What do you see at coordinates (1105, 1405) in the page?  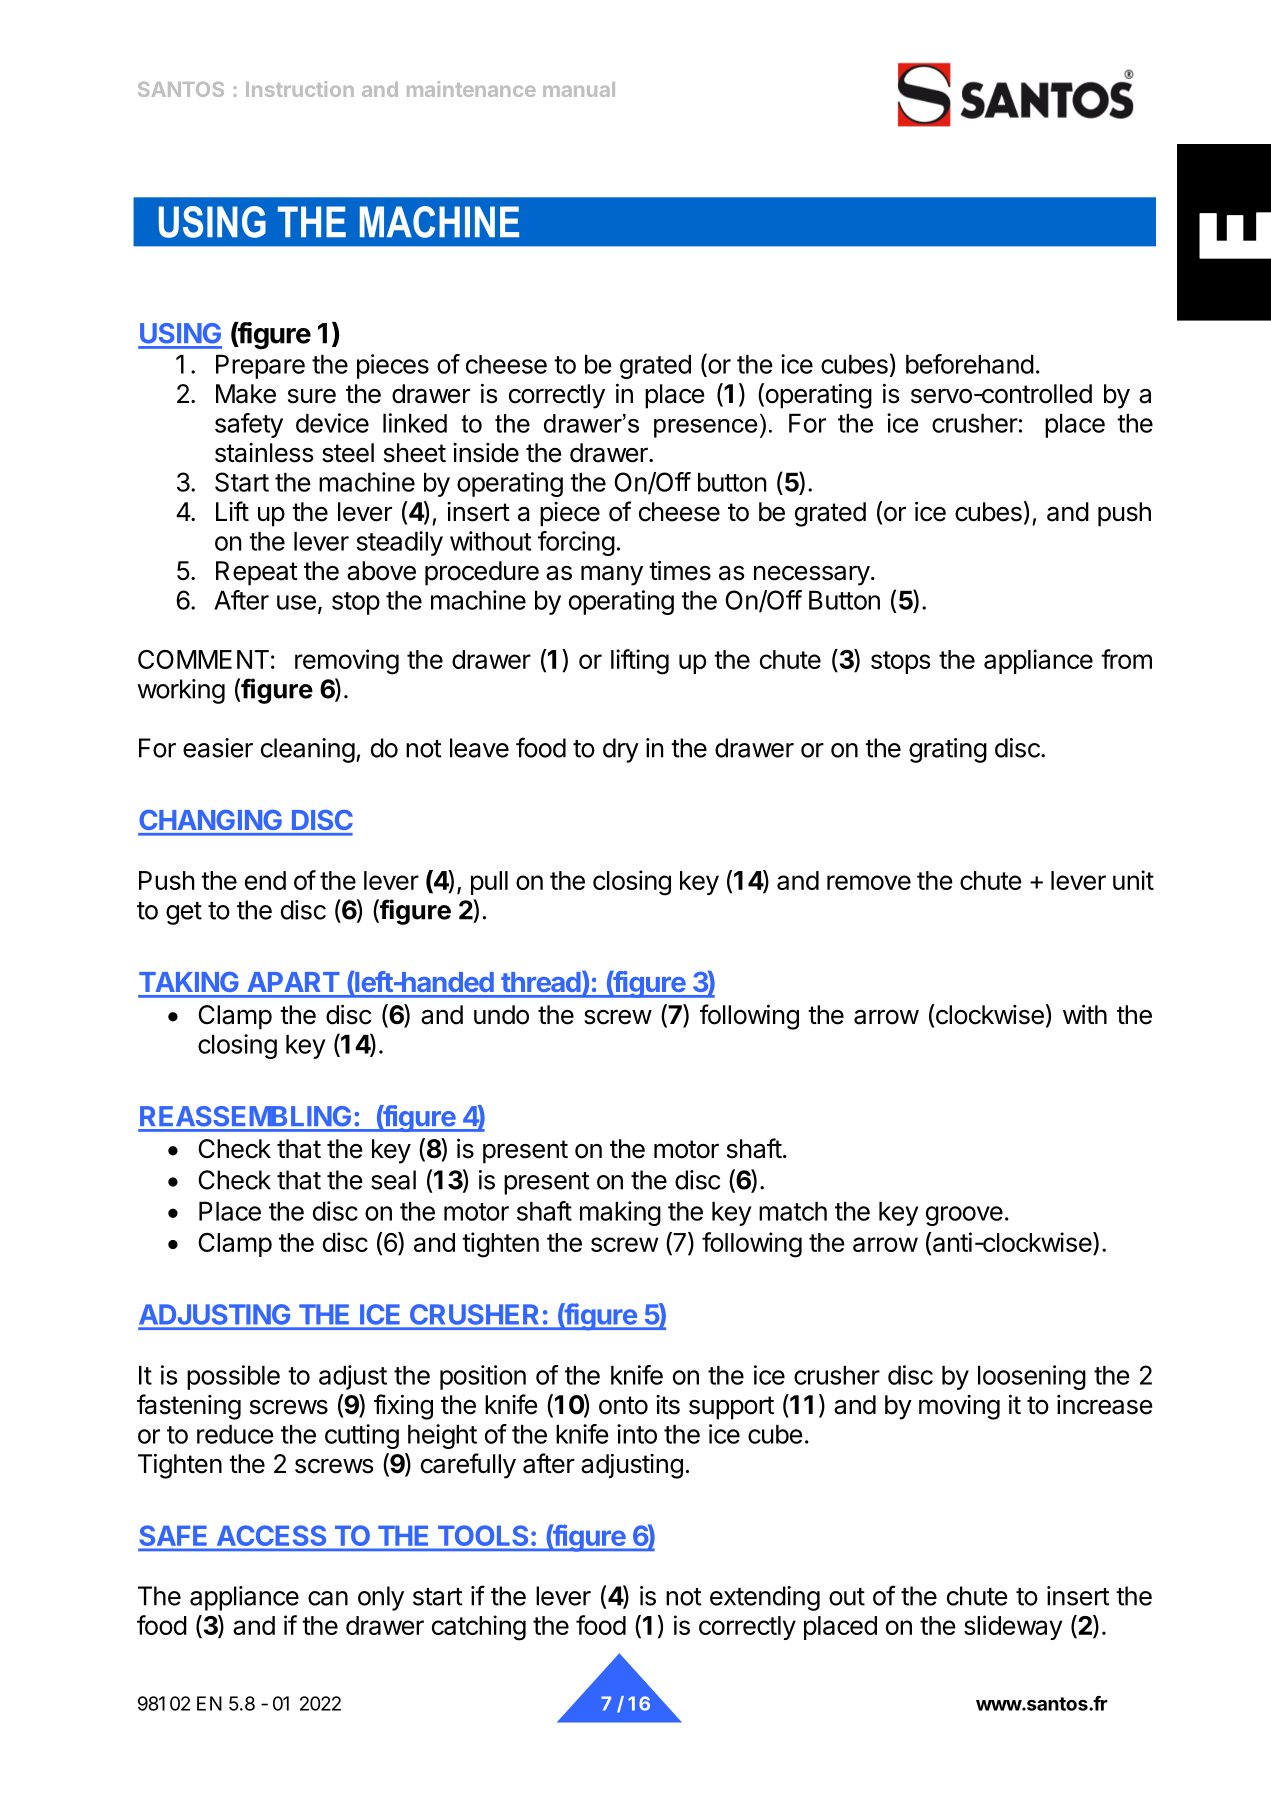 I see `increase` at bounding box center [1105, 1405].
